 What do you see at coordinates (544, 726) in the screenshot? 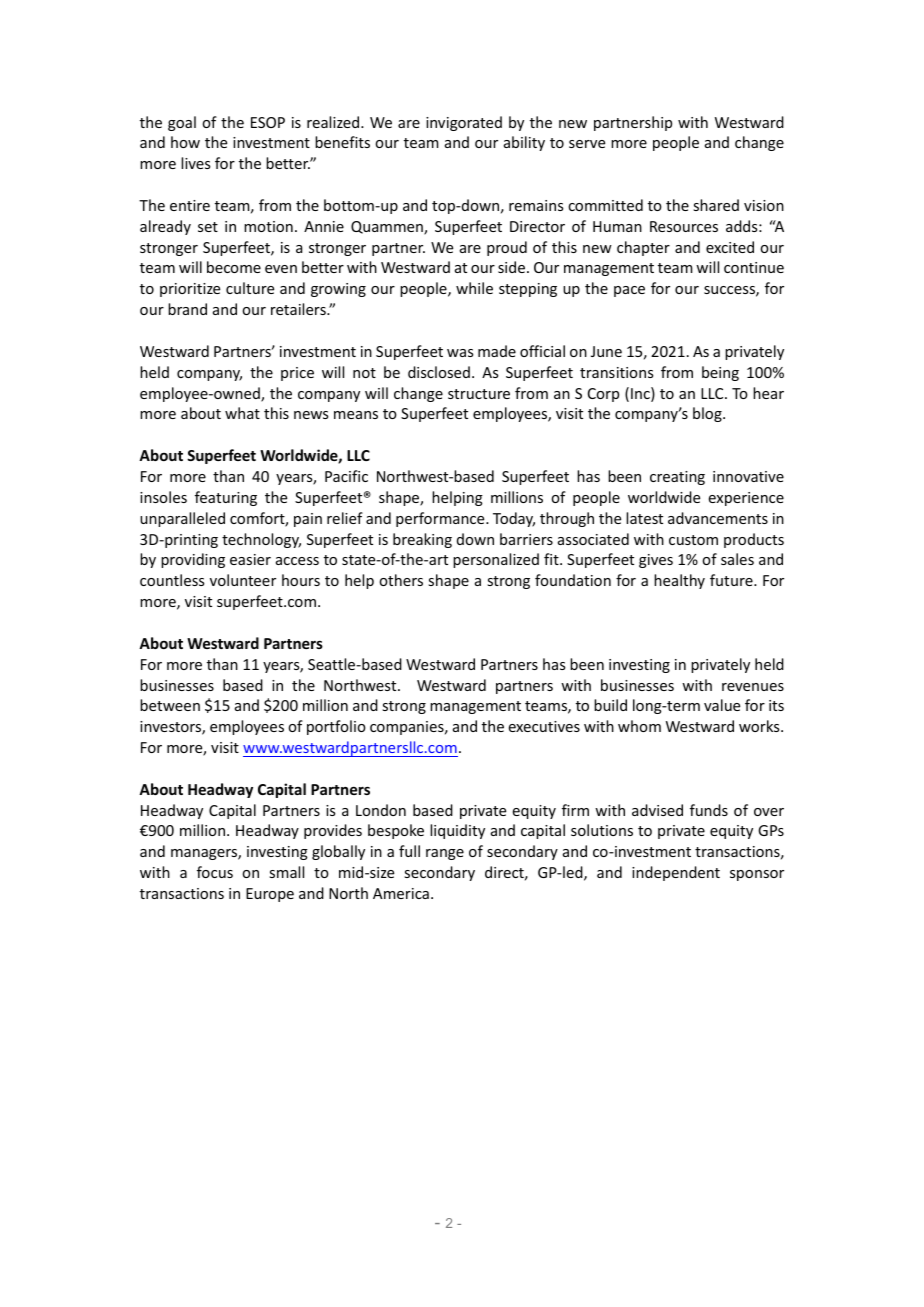
I see `executives` at bounding box center [544, 726].
